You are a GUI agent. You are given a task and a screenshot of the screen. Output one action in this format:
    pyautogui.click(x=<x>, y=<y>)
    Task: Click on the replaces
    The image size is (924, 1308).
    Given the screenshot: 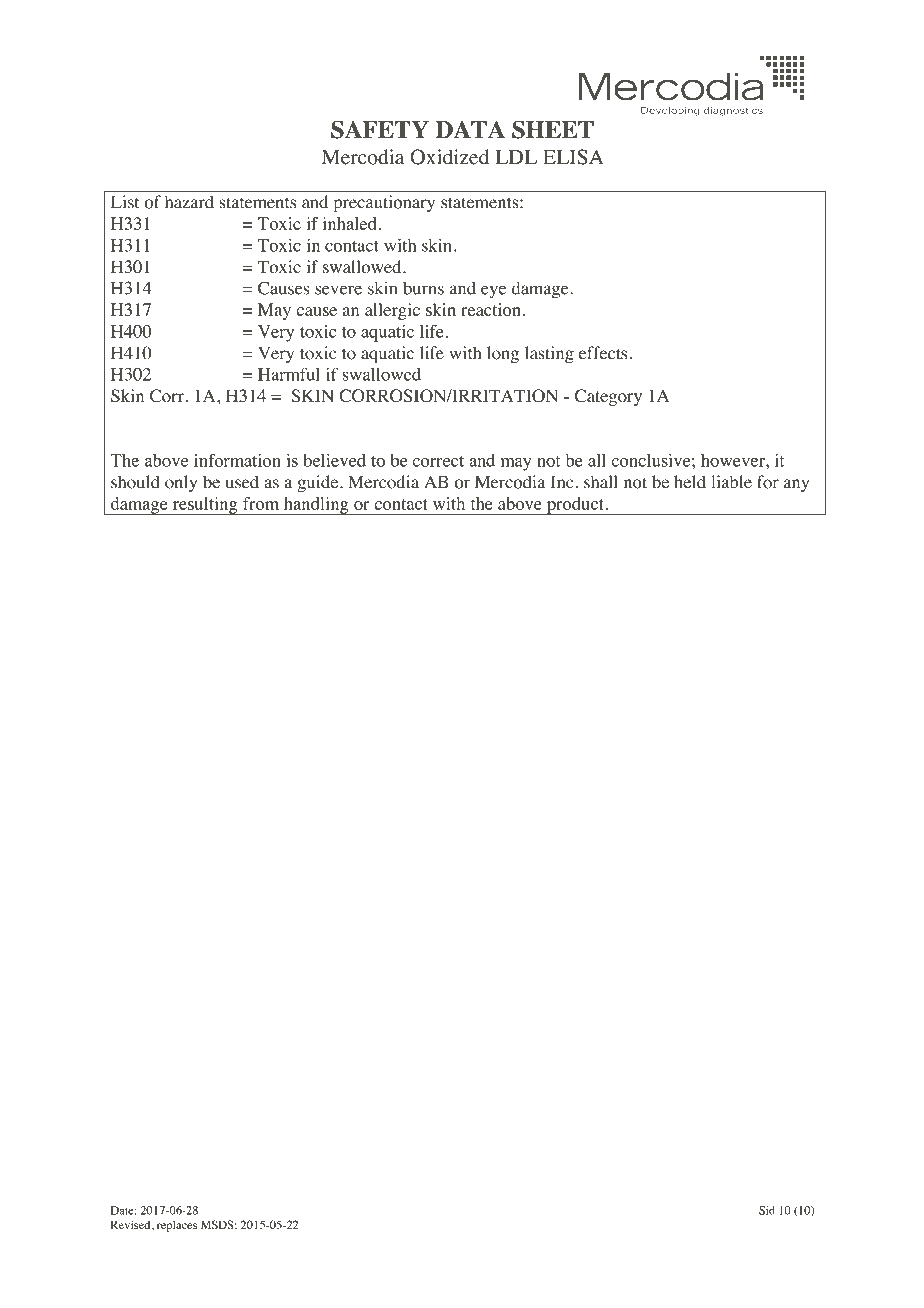 What is the action you would take?
    pyautogui.click(x=177, y=1226)
